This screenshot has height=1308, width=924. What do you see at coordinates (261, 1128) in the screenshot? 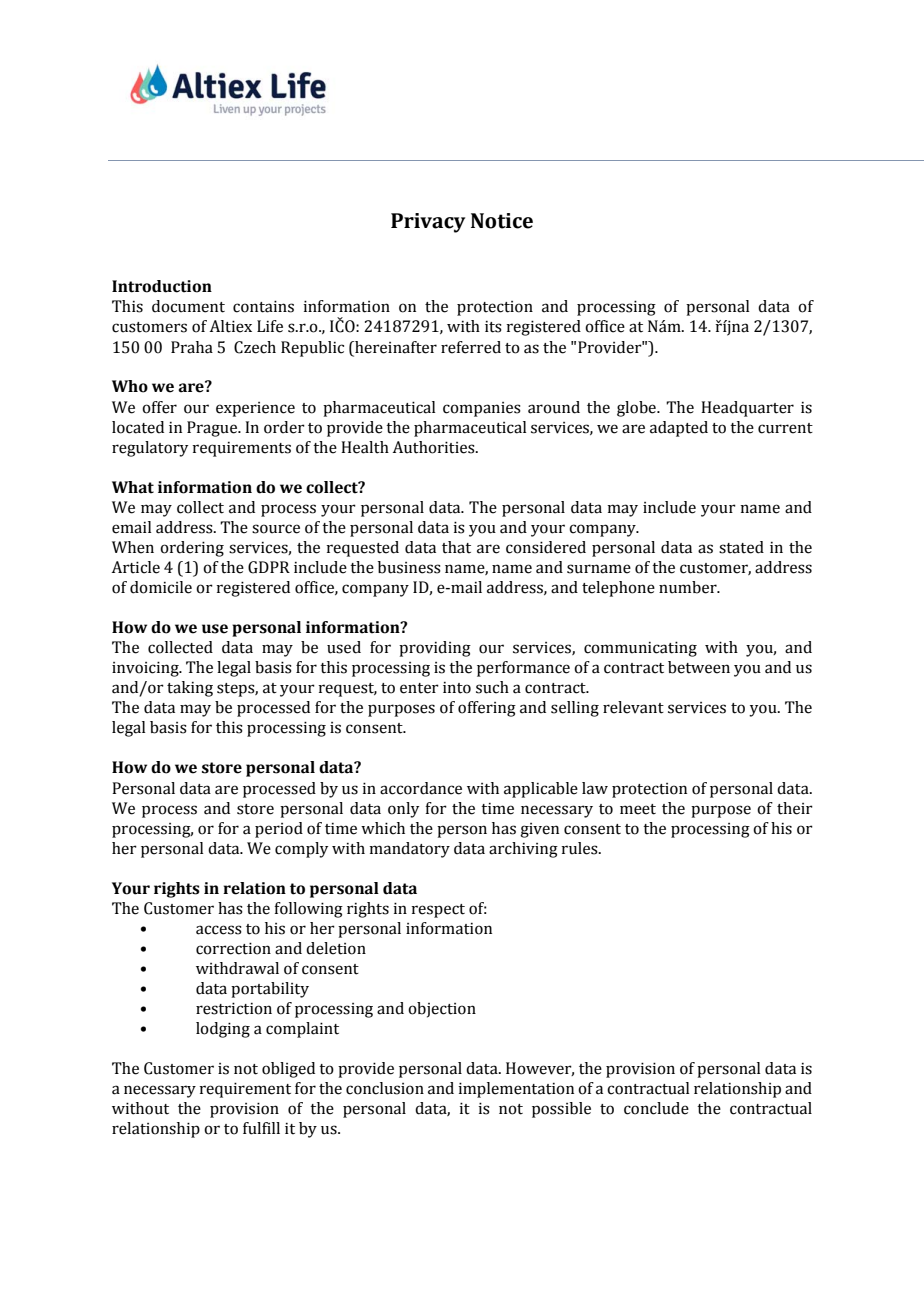
I see `fulfill` at bounding box center [261, 1128].
